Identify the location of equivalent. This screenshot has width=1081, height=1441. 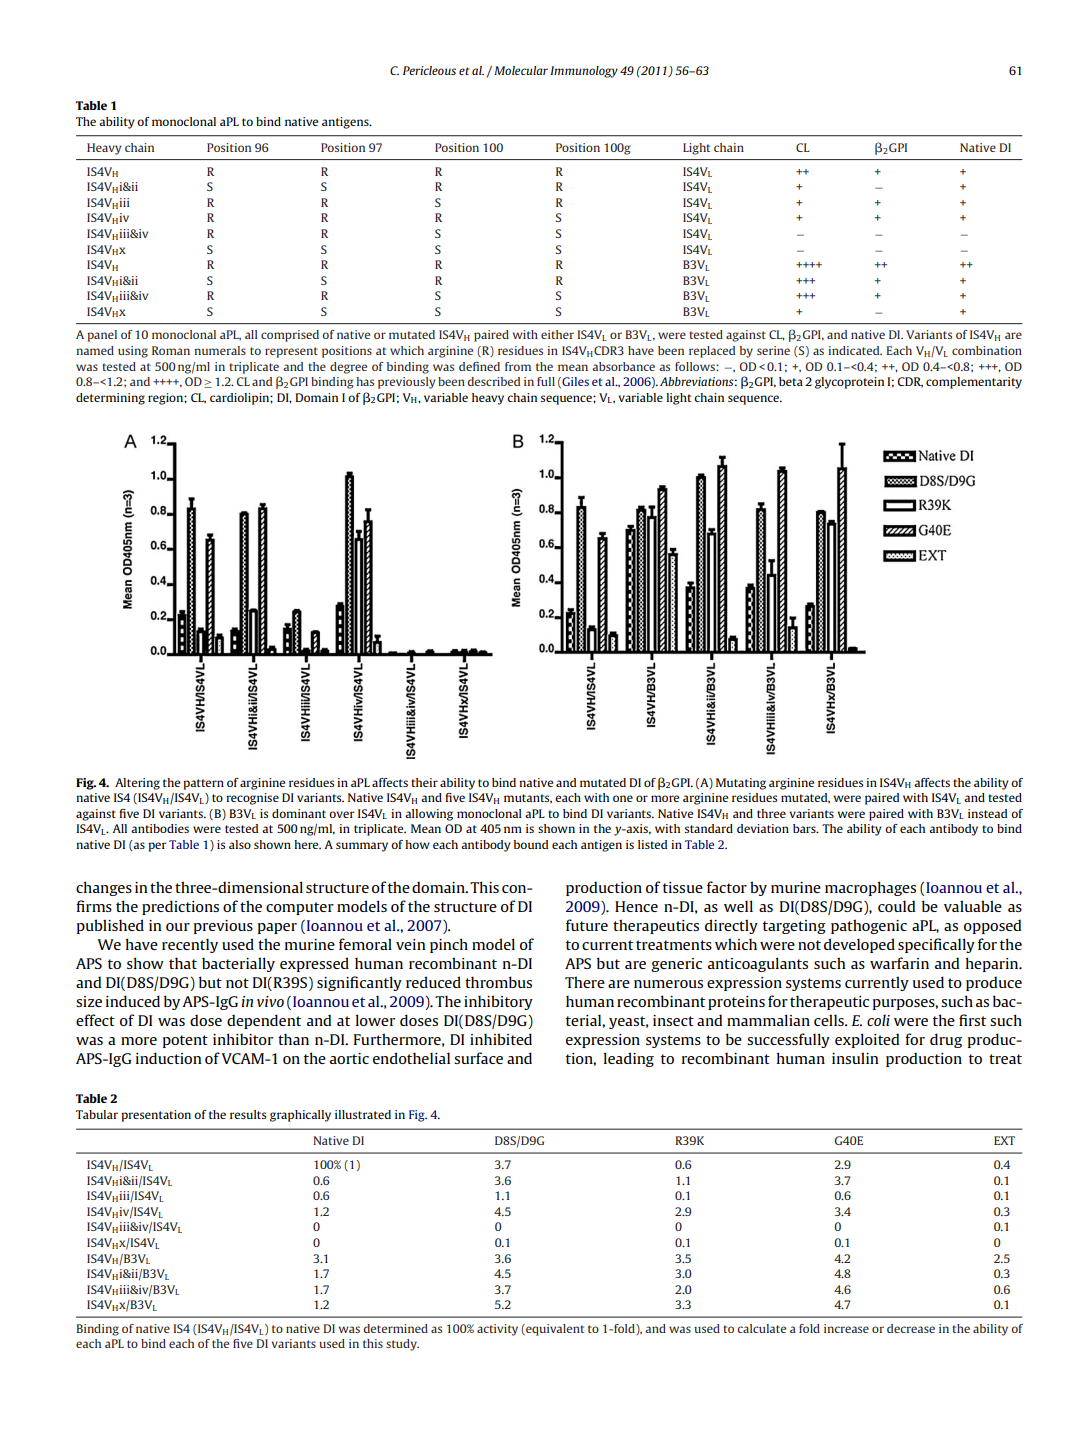
(554, 1330).
